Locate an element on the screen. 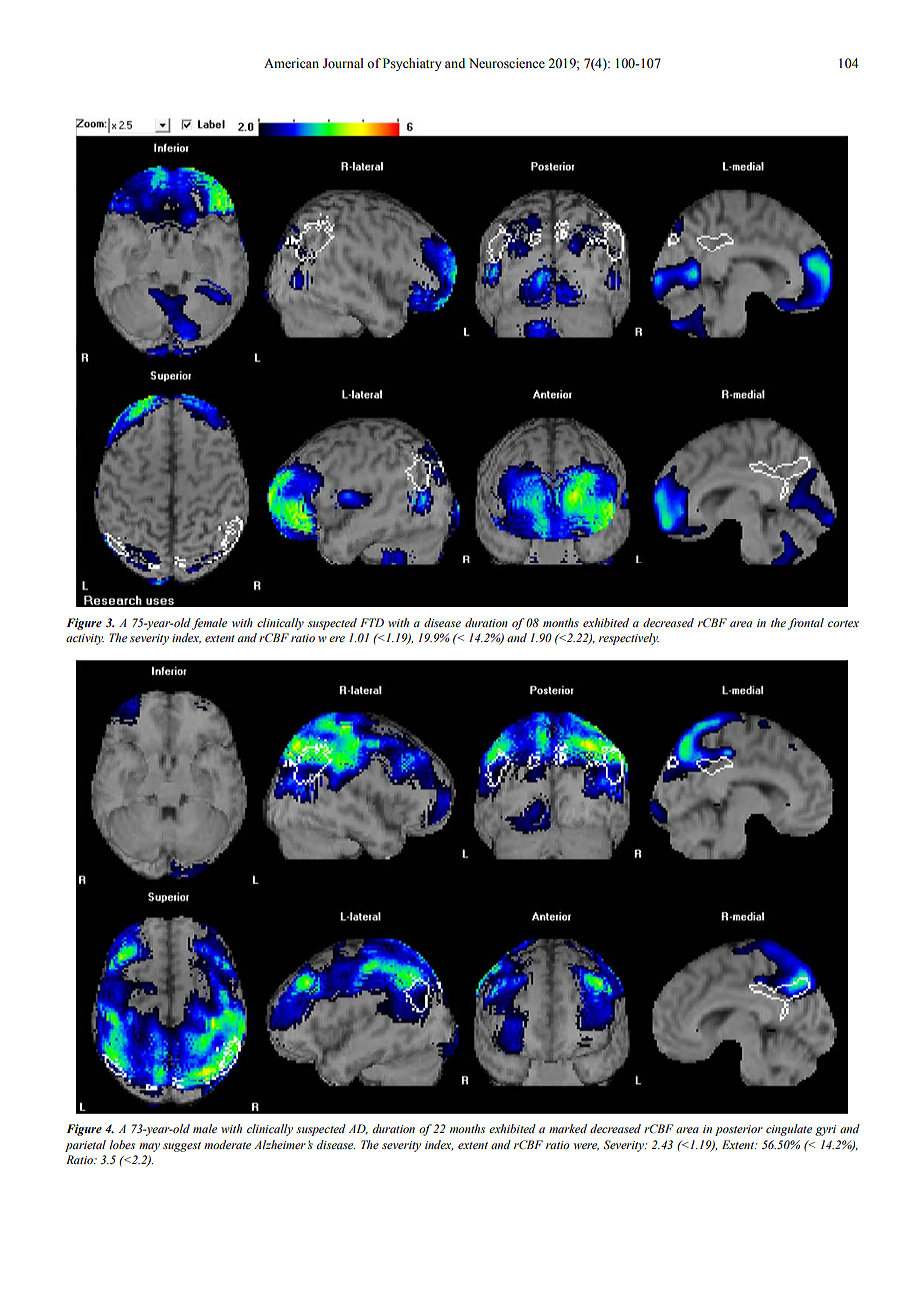 This screenshot has width=924, height=1308. FTD is located at coordinates (372, 622).
